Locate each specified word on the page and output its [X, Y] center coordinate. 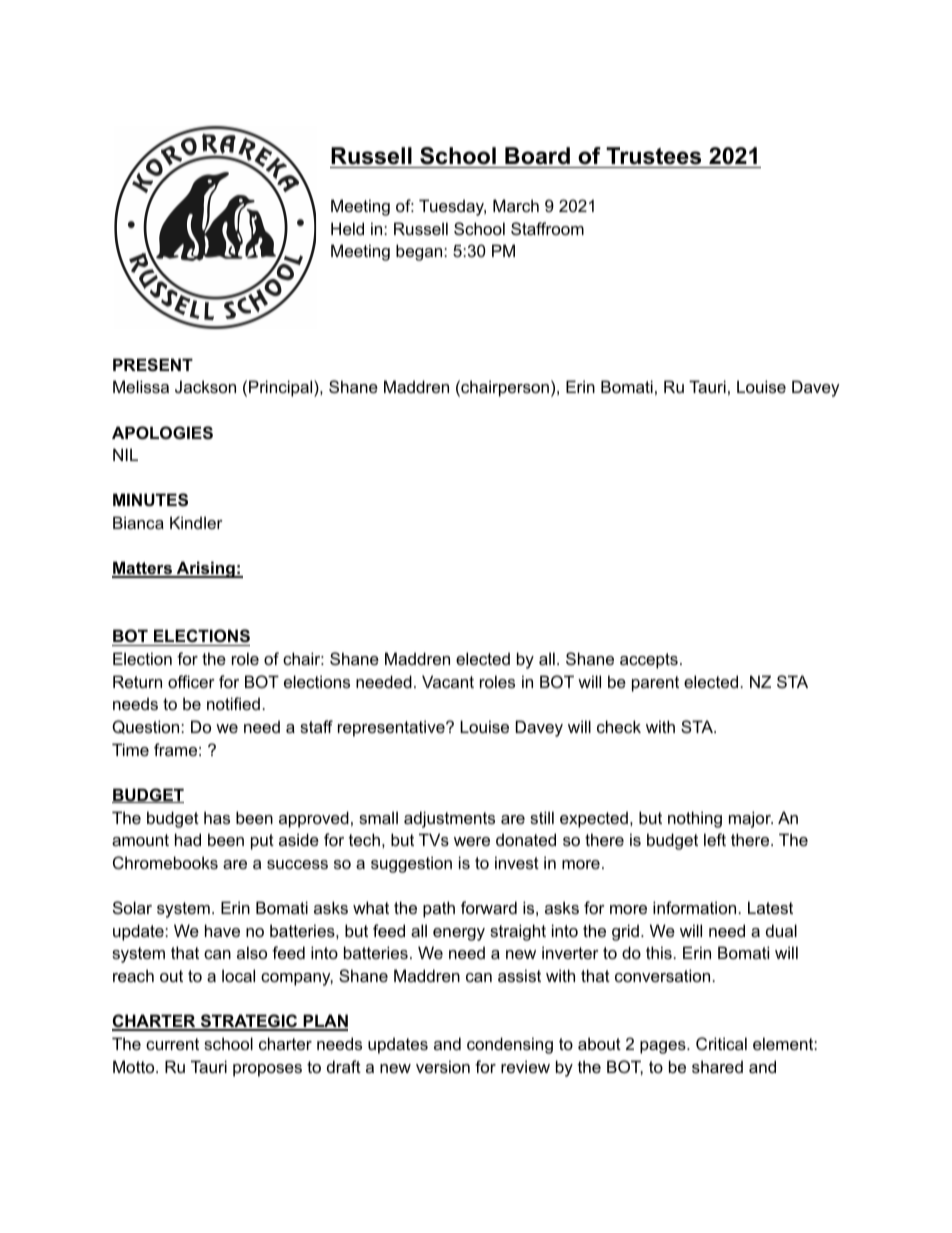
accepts [649, 661]
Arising [205, 569]
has [217, 817]
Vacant [448, 681]
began [420, 252]
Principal [282, 388]
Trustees [654, 157]
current [172, 1044]
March [516, 205]
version [443, 1066]
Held [347, 228]
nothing [695, 819]
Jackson [205, 386]
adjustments [449, 819]
